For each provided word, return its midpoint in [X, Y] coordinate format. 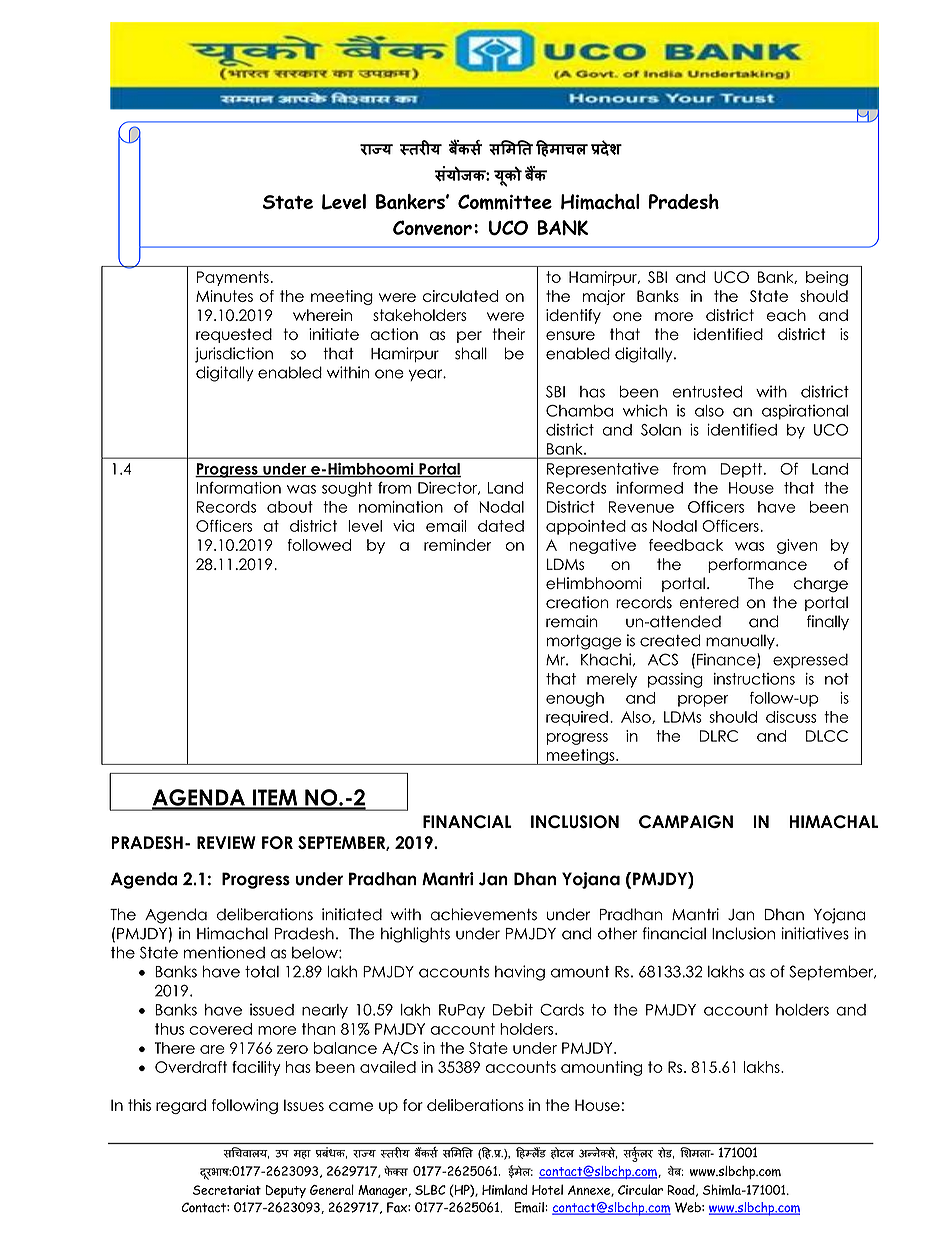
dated [501, 526]
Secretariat [227, 1190]
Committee [505, 202]
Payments [233, 278]
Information [239, 487]
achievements [484, 914]
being [827, 278]
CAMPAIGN [686, 822]
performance [757, 565]
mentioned [224, 952]
